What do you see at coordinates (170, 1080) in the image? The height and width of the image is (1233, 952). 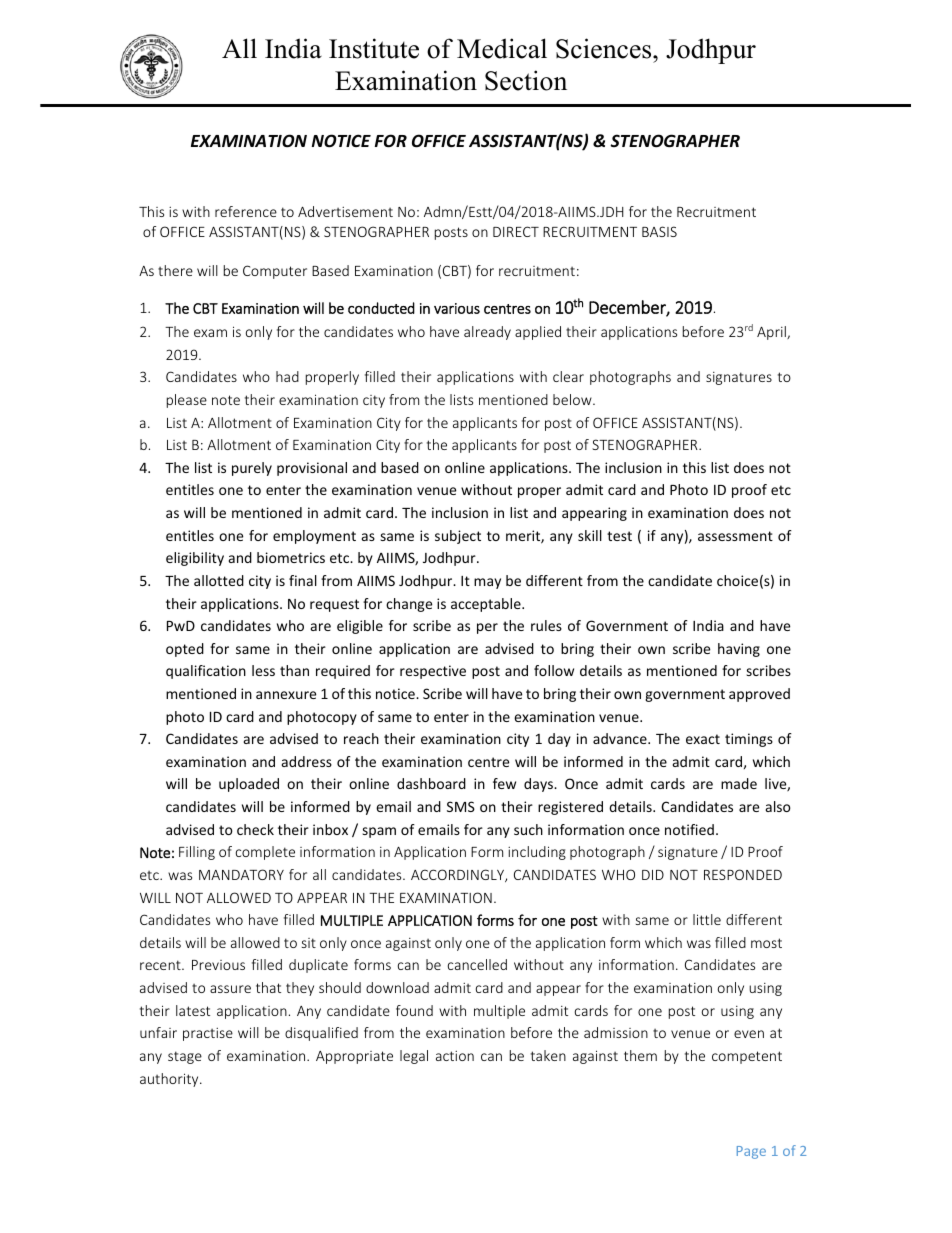 I see `authority` at bounding box center [170, 1080].
